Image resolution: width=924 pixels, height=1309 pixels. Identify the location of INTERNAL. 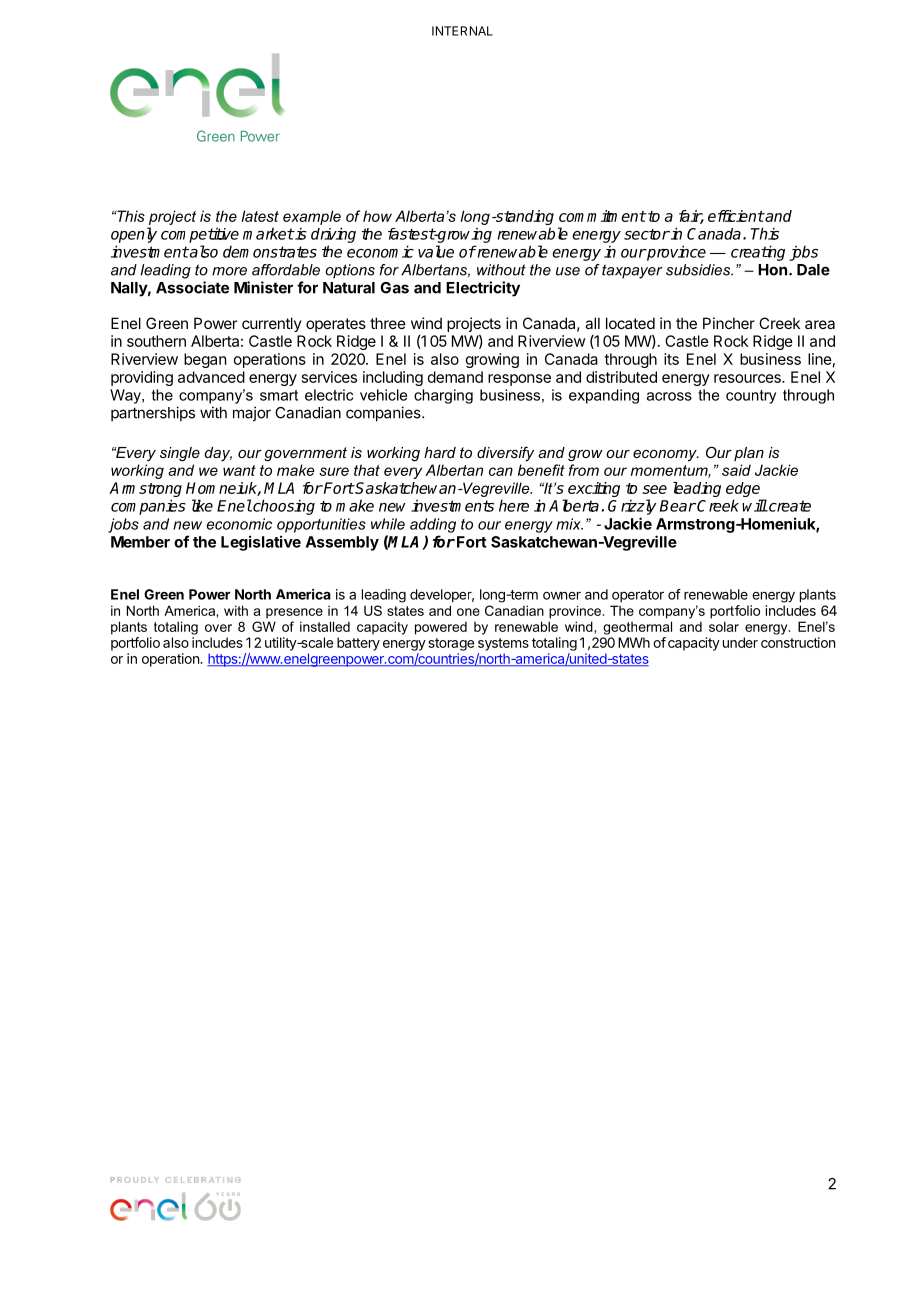
(462, 31).
